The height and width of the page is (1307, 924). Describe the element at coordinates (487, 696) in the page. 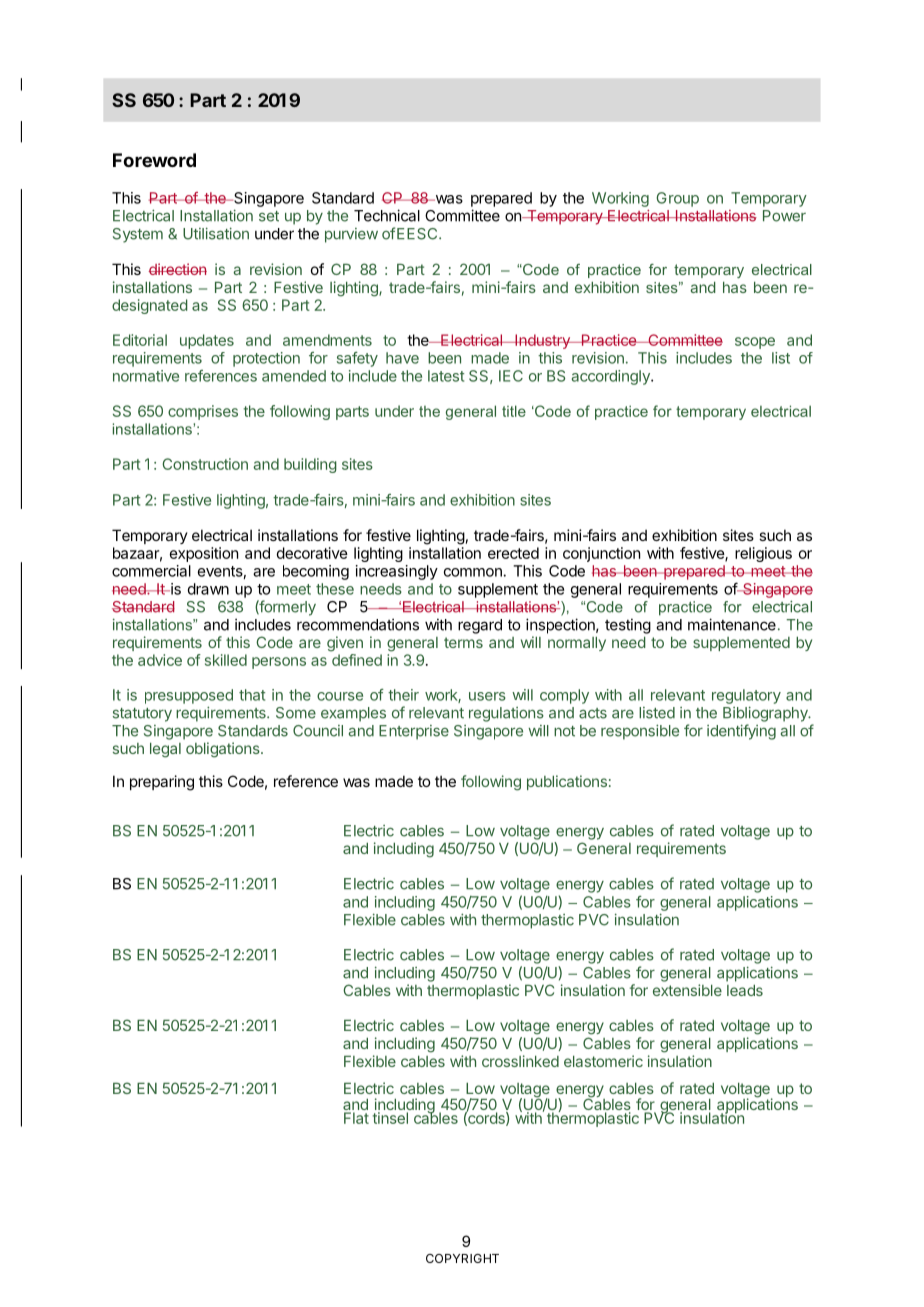

I see `users` at that location.
